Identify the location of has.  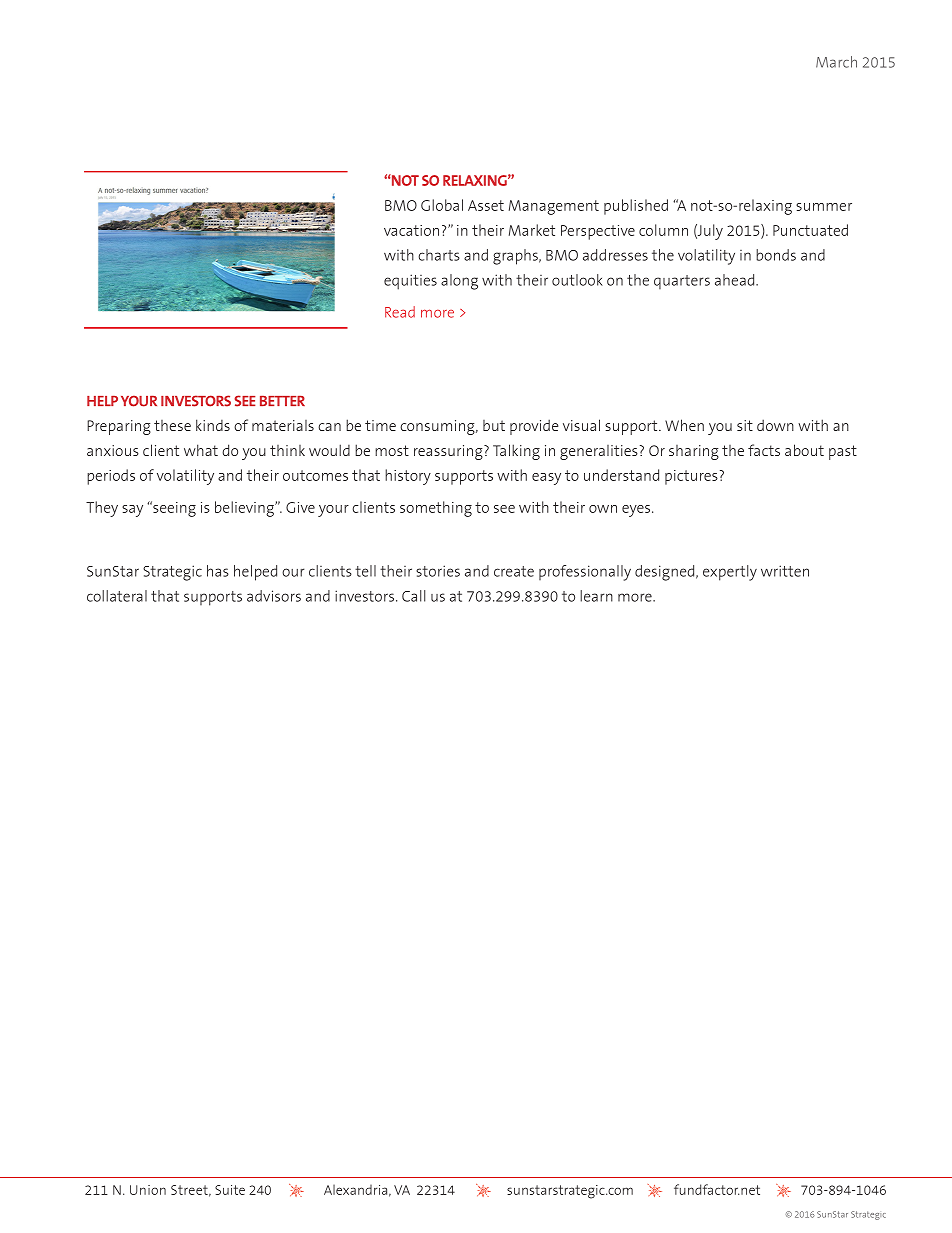
(218, 571).
